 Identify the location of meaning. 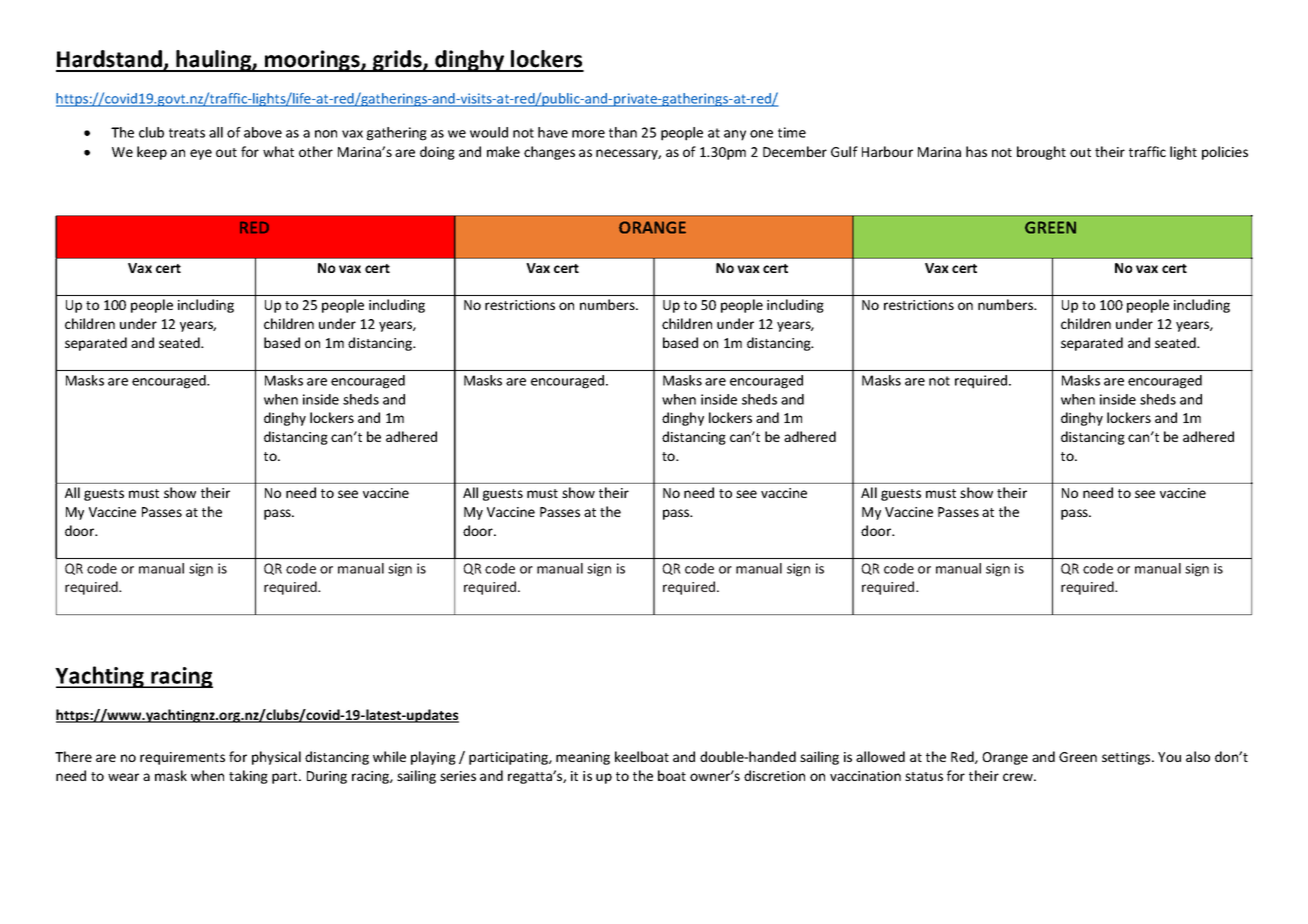
(583, 758).
